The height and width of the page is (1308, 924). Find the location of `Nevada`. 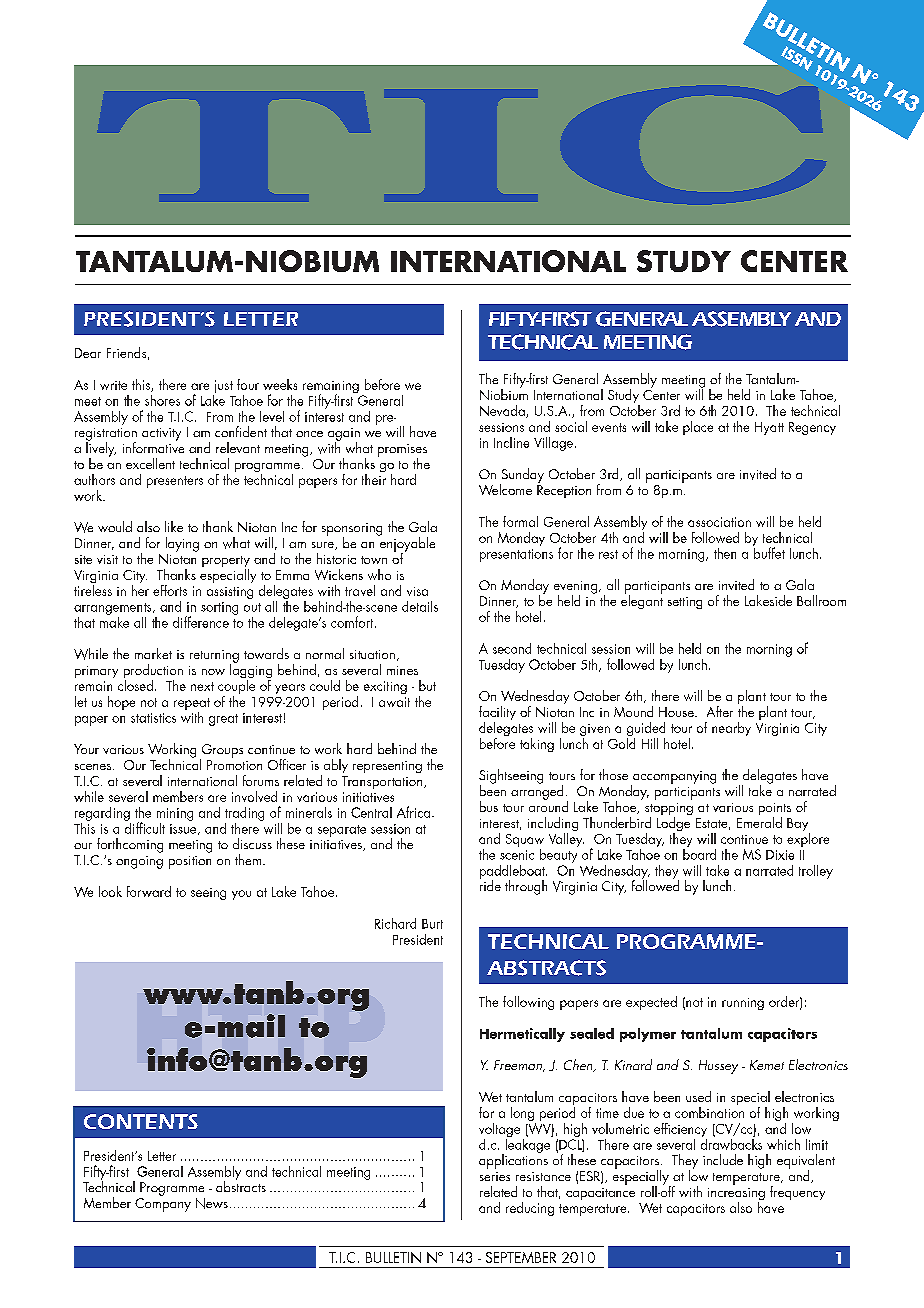

Nevada is located at coordinates (503, 411).
